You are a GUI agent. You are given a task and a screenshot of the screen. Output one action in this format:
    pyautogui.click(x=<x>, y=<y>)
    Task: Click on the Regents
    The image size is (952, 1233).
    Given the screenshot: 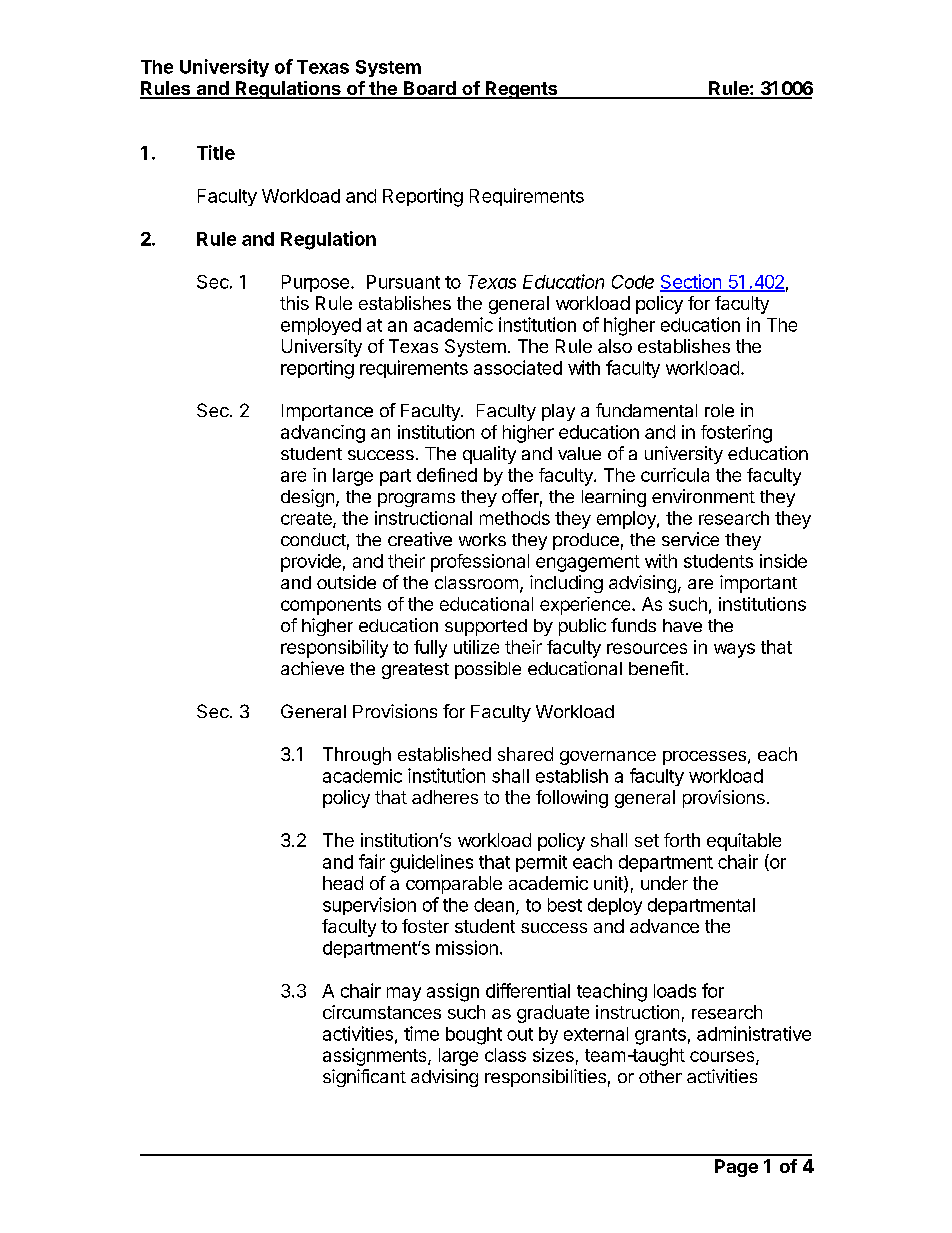 What is the action you would take?
    pyautogui.click(x=521, y=90)
